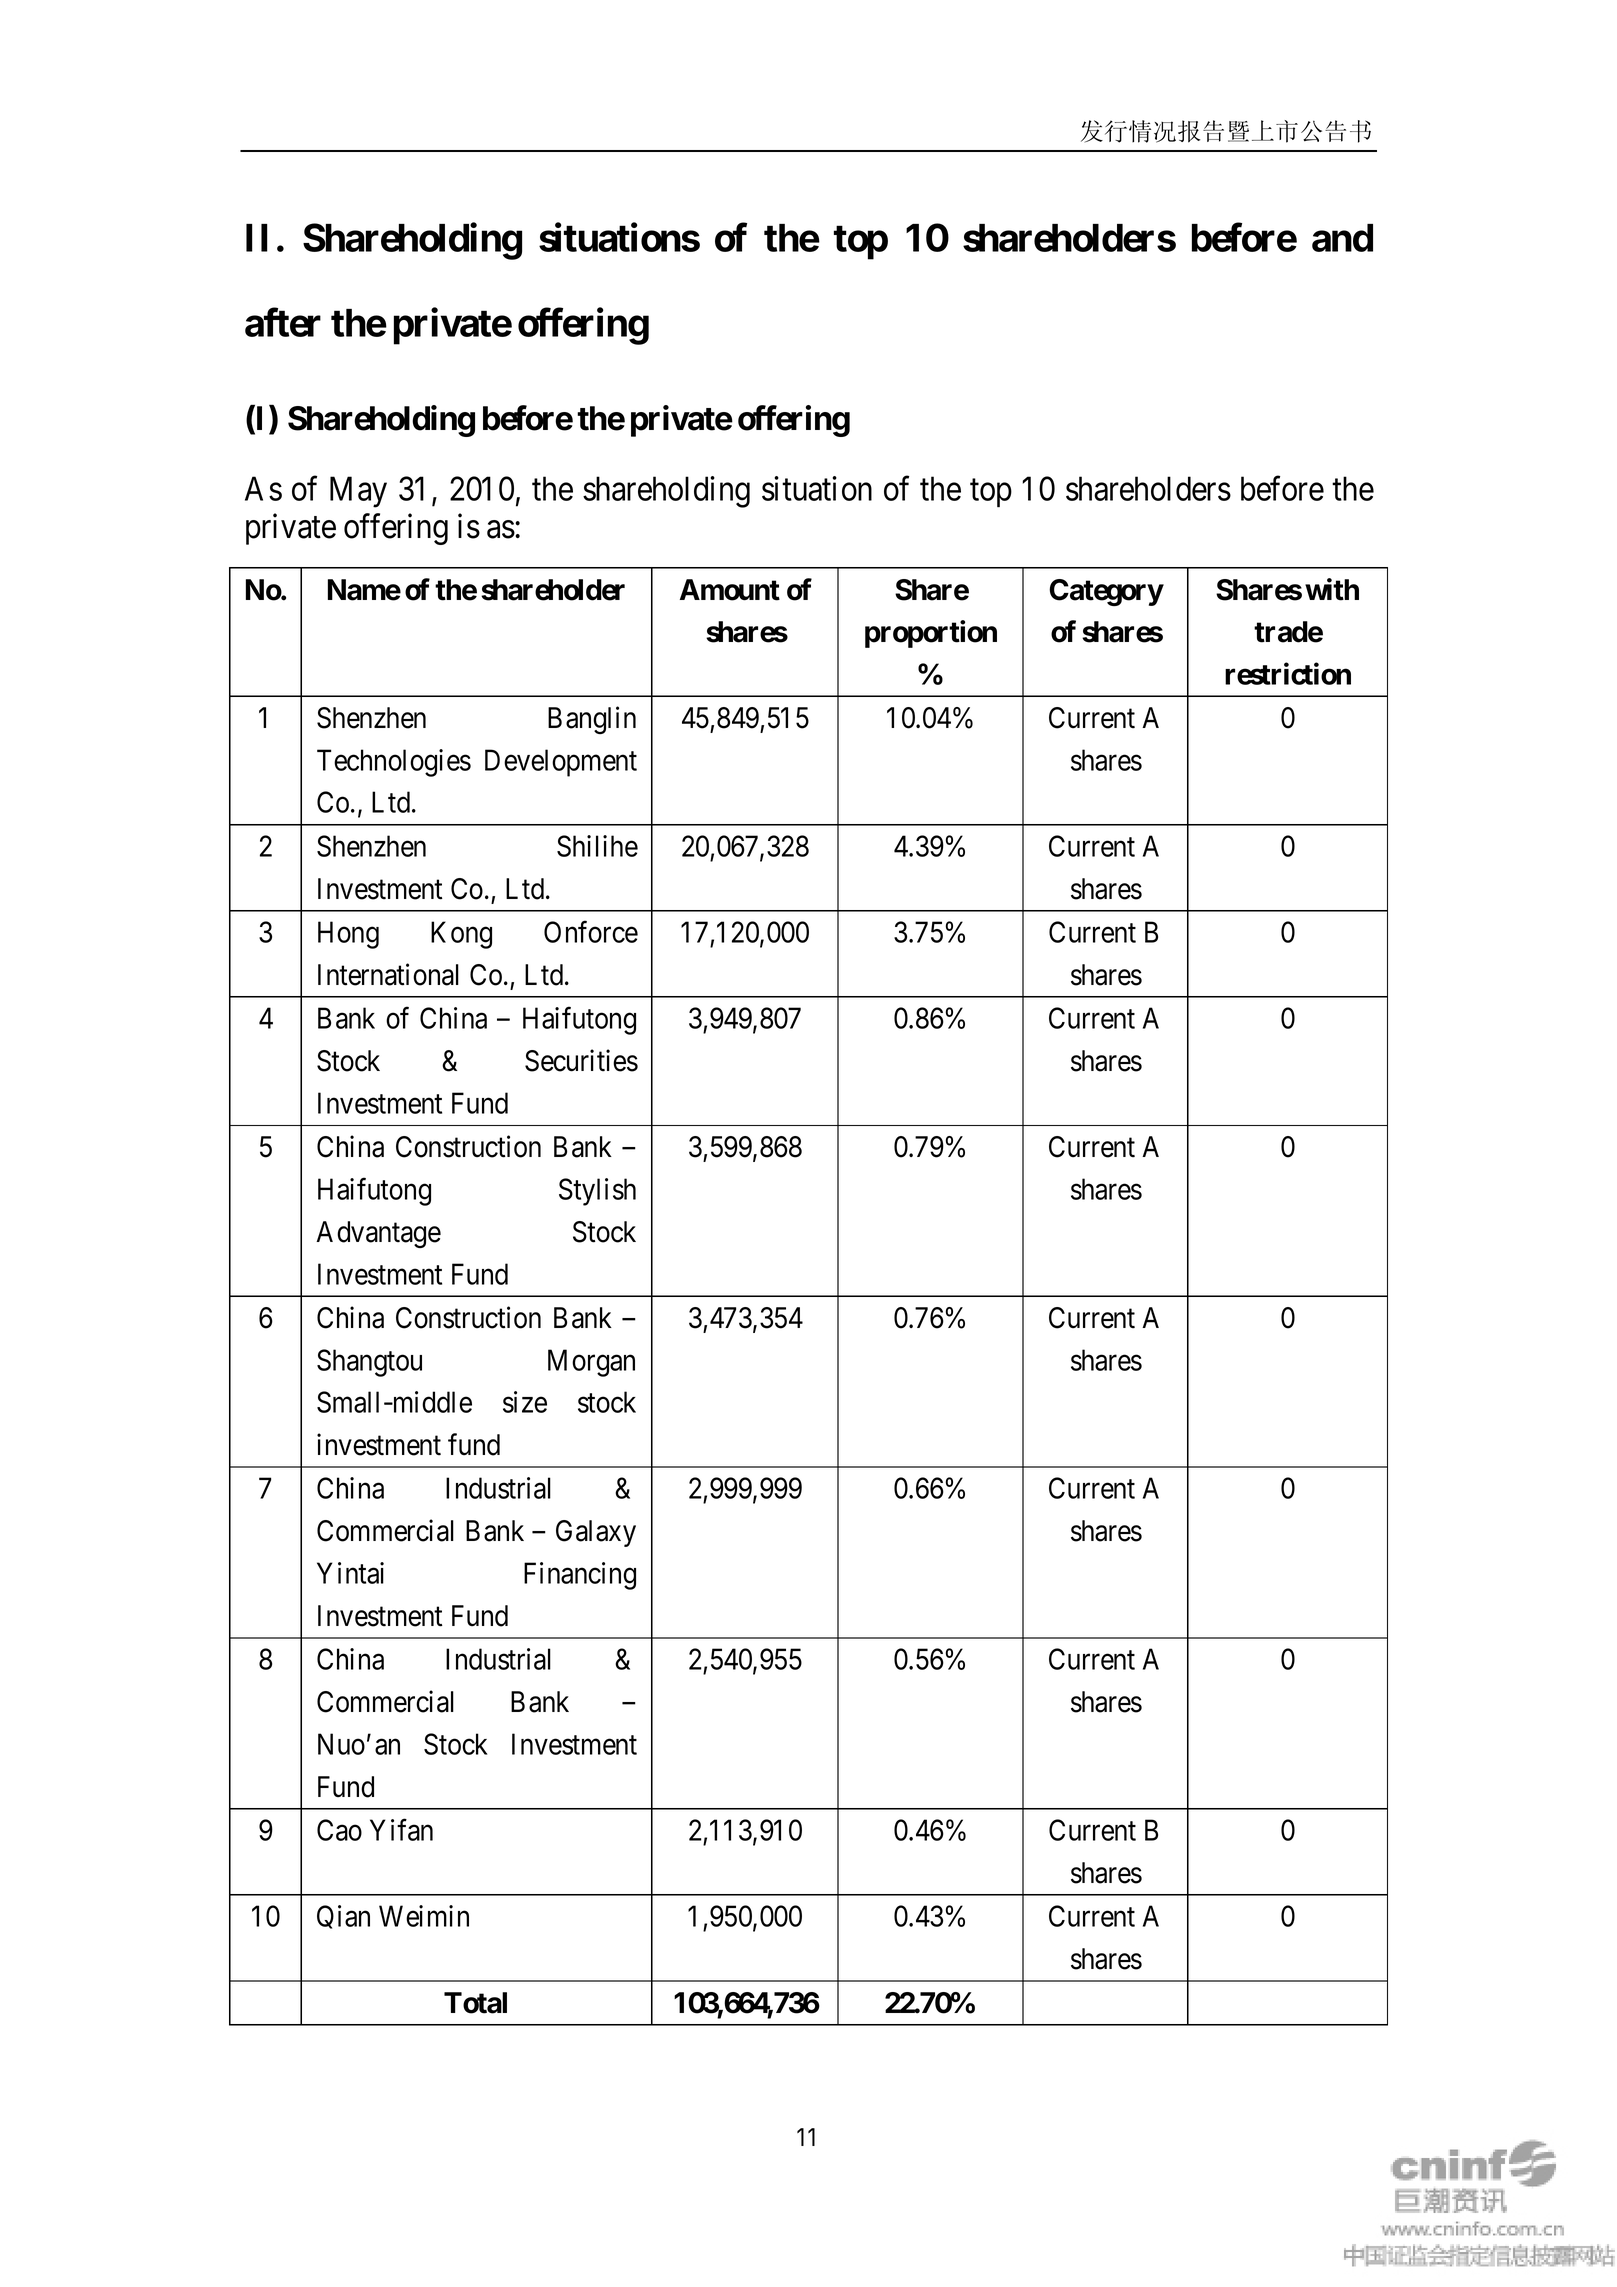 The width and height of the document is (1617, 2287). Describe the element at coordinates (343, 1917) in the document. I see `Qian` at that location.
